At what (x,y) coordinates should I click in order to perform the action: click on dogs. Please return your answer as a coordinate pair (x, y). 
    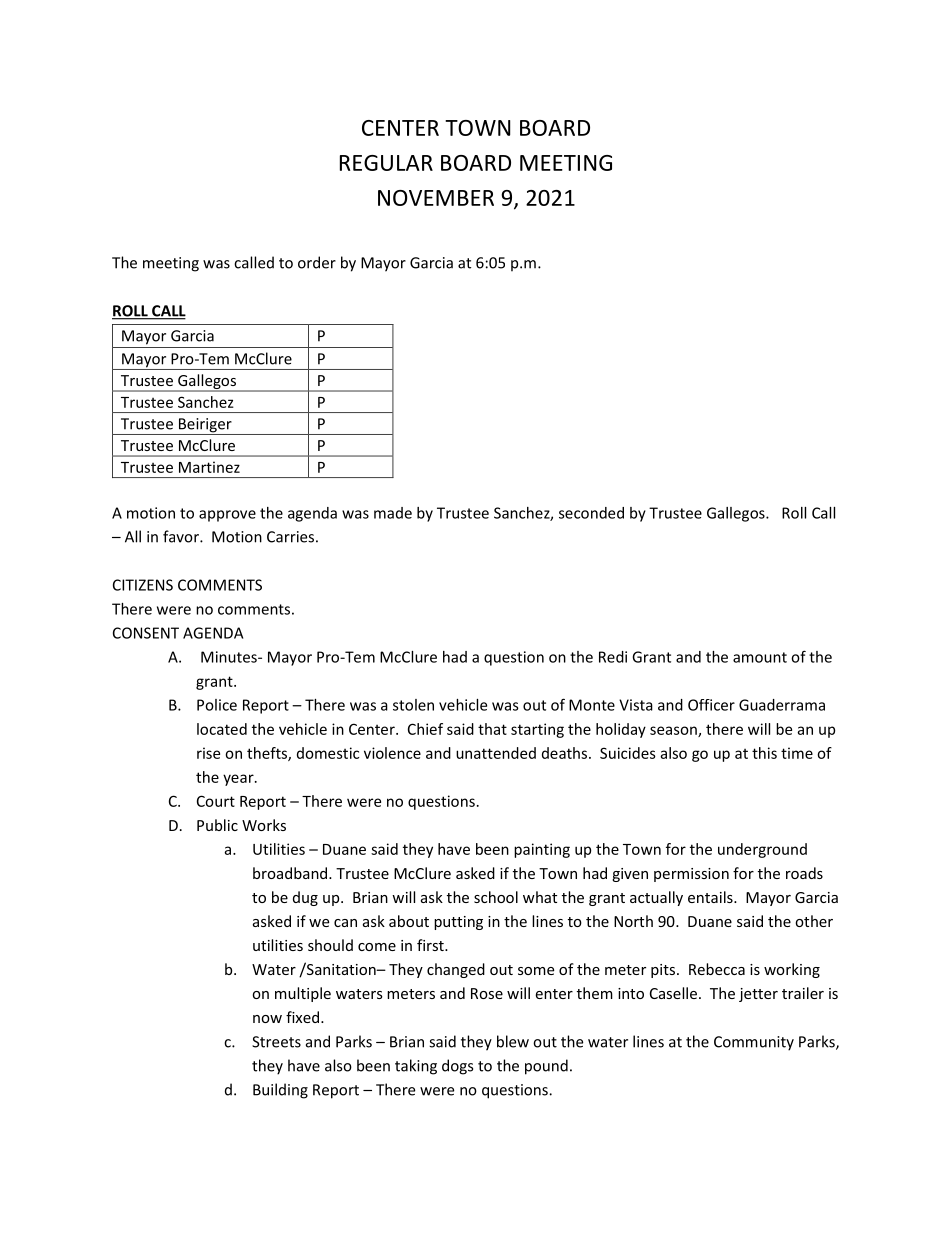
    Looking at the image, I should click on (457, 1067).
